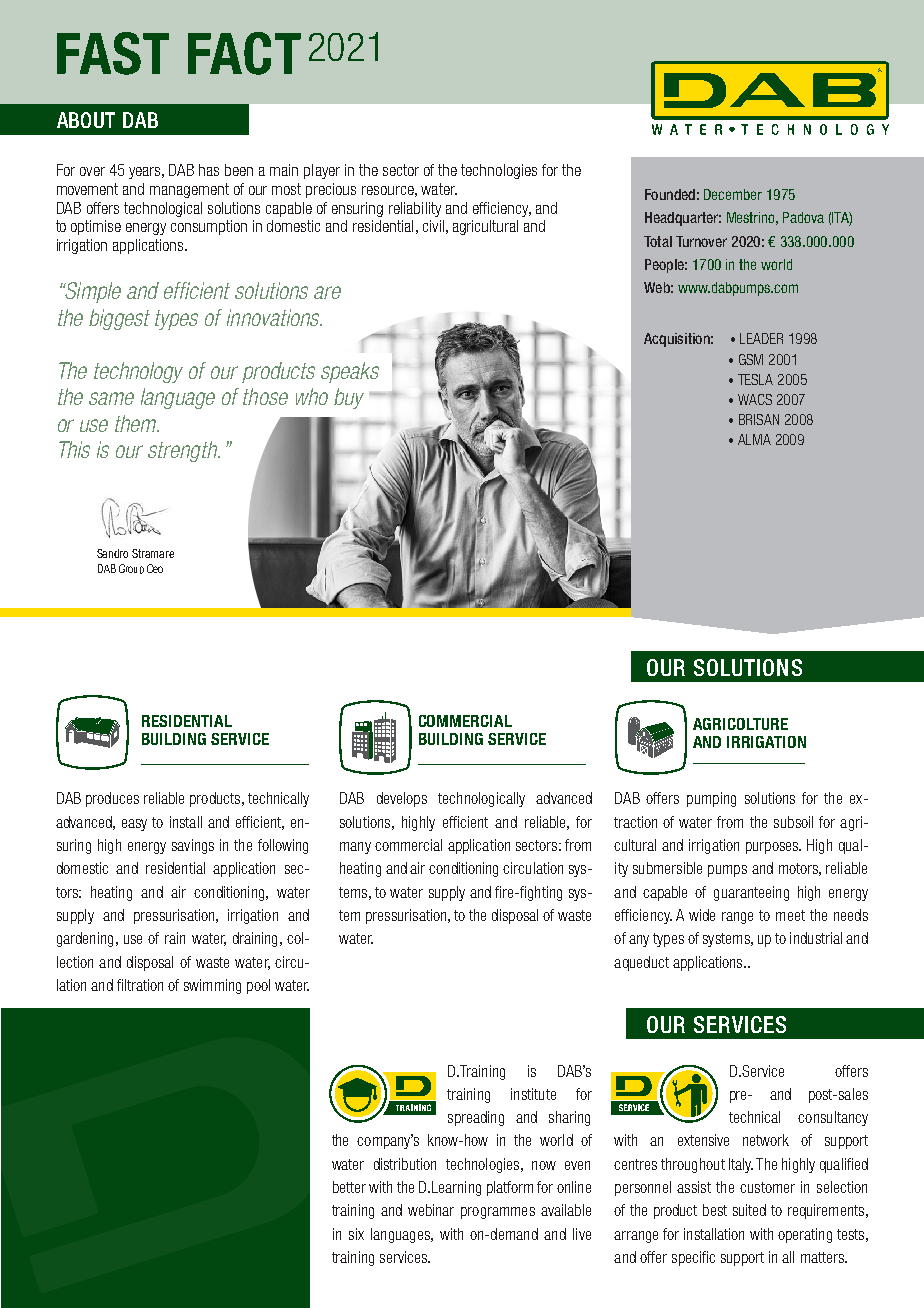 This page has width=924, height=1308. Describe the element at coordinates (113, 53) in the page. I see `FAST` at that location.
